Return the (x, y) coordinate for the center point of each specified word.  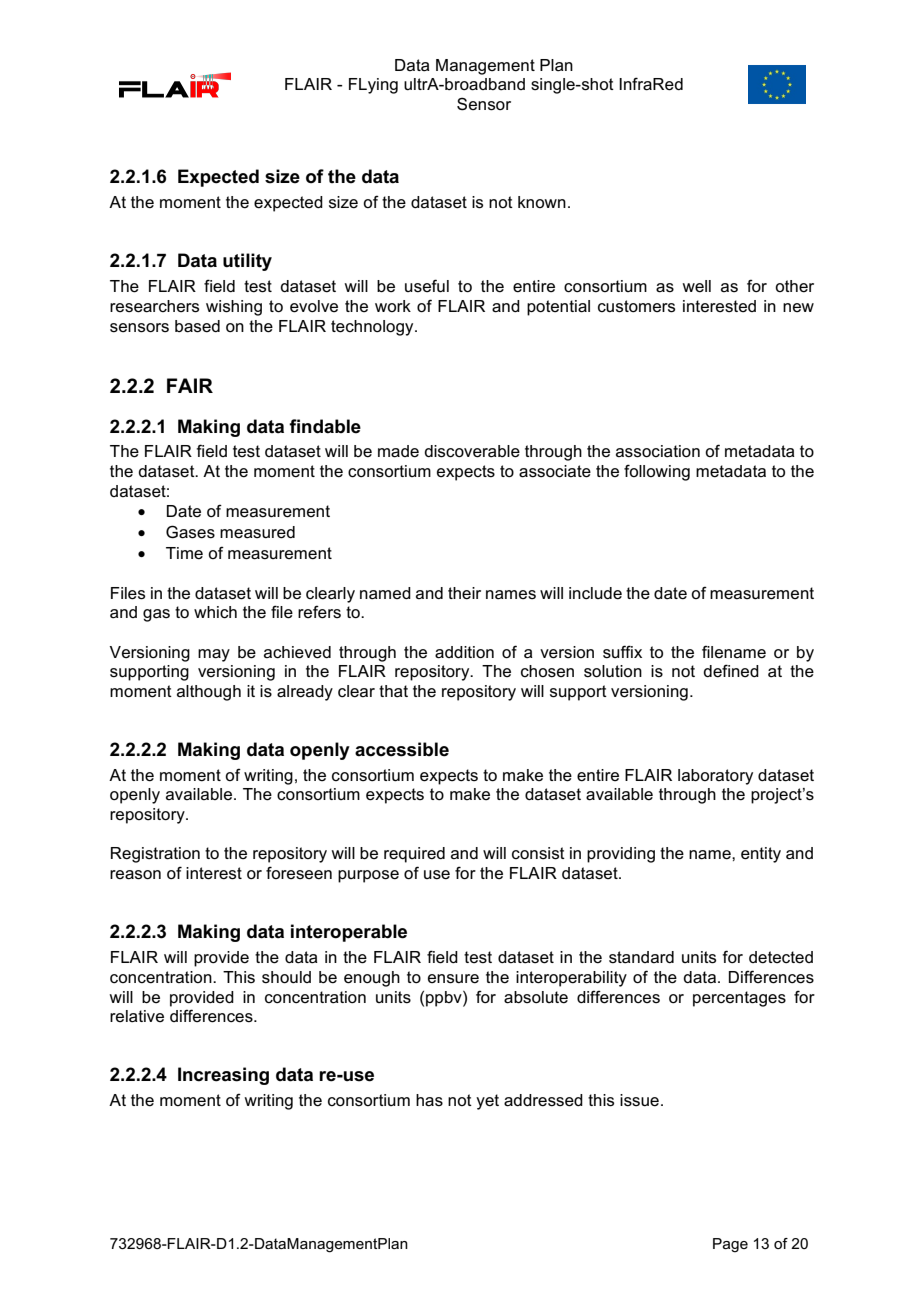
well (696, 286)
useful (427, 286)
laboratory (715, 777)
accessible (402, 749)
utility (247, 262)
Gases (190, 532)
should (286, 977)
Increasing (223, 1076)
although (209, 693)
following (657, 472)
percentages (739, 999)
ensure (453, 979)
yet (487, 1102)
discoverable (472, 451)
